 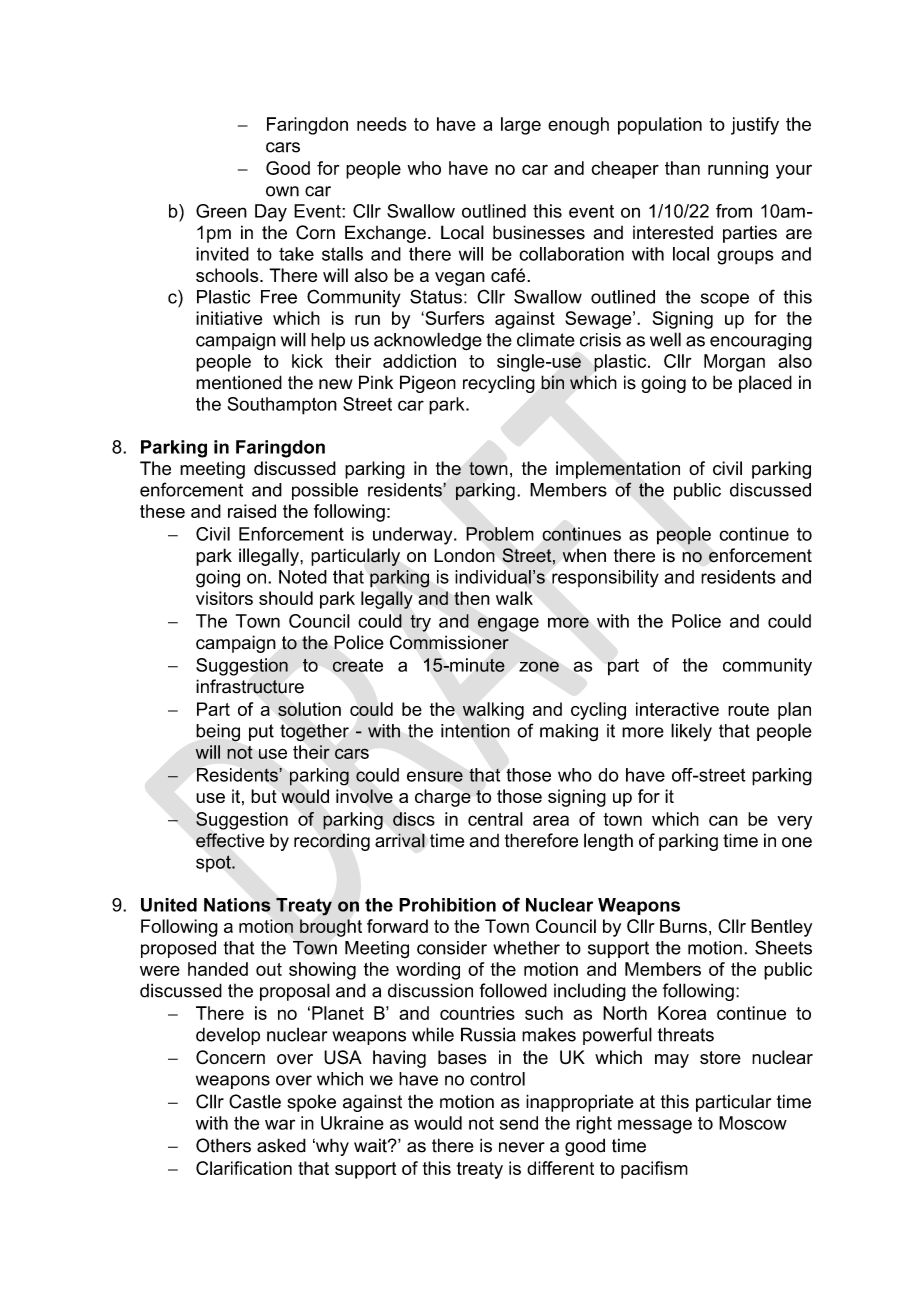 What do you see at coordinates (519, 1123) in the screenshot?
I see `send` at bounding box center [519, 1123].
